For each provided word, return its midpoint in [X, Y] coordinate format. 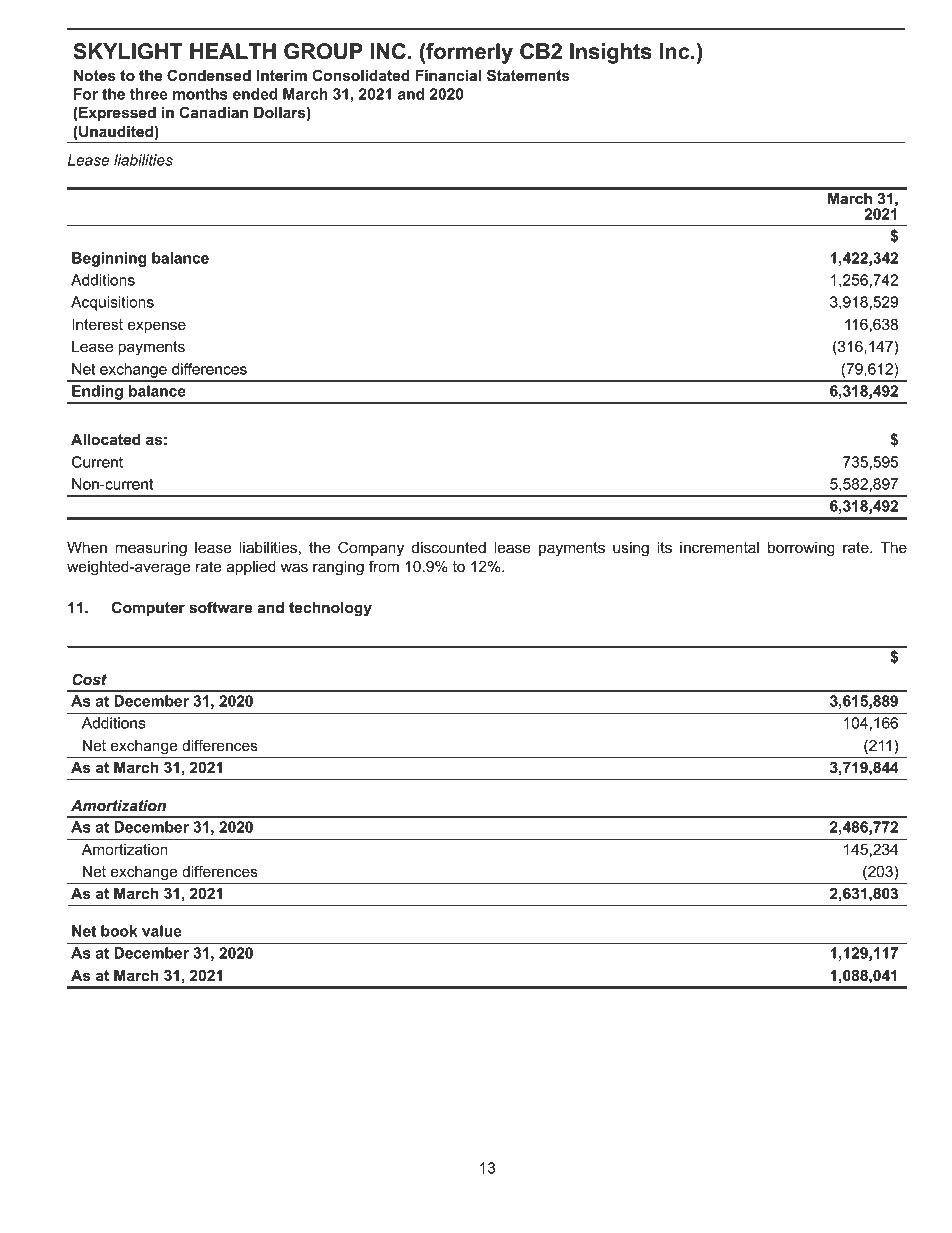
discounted [449, 547]
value [162, 931]
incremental [719, 547]
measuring [151, 549]
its [665, 547]
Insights [611, 53]
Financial [448, 75]
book [119, 931]
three [149, 94]
